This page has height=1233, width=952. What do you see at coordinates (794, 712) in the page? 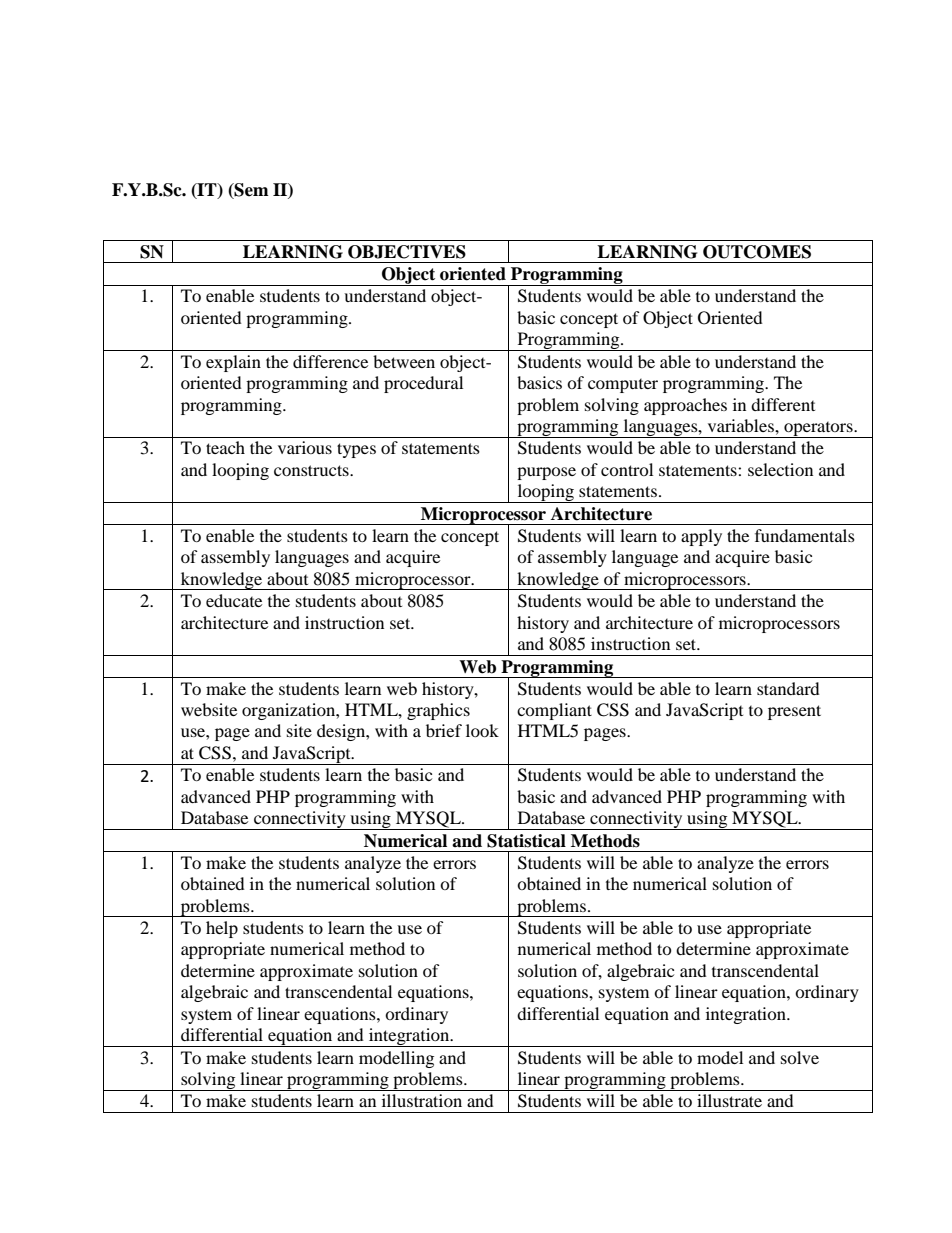
I see `present` at bounding box center [794, 712].
